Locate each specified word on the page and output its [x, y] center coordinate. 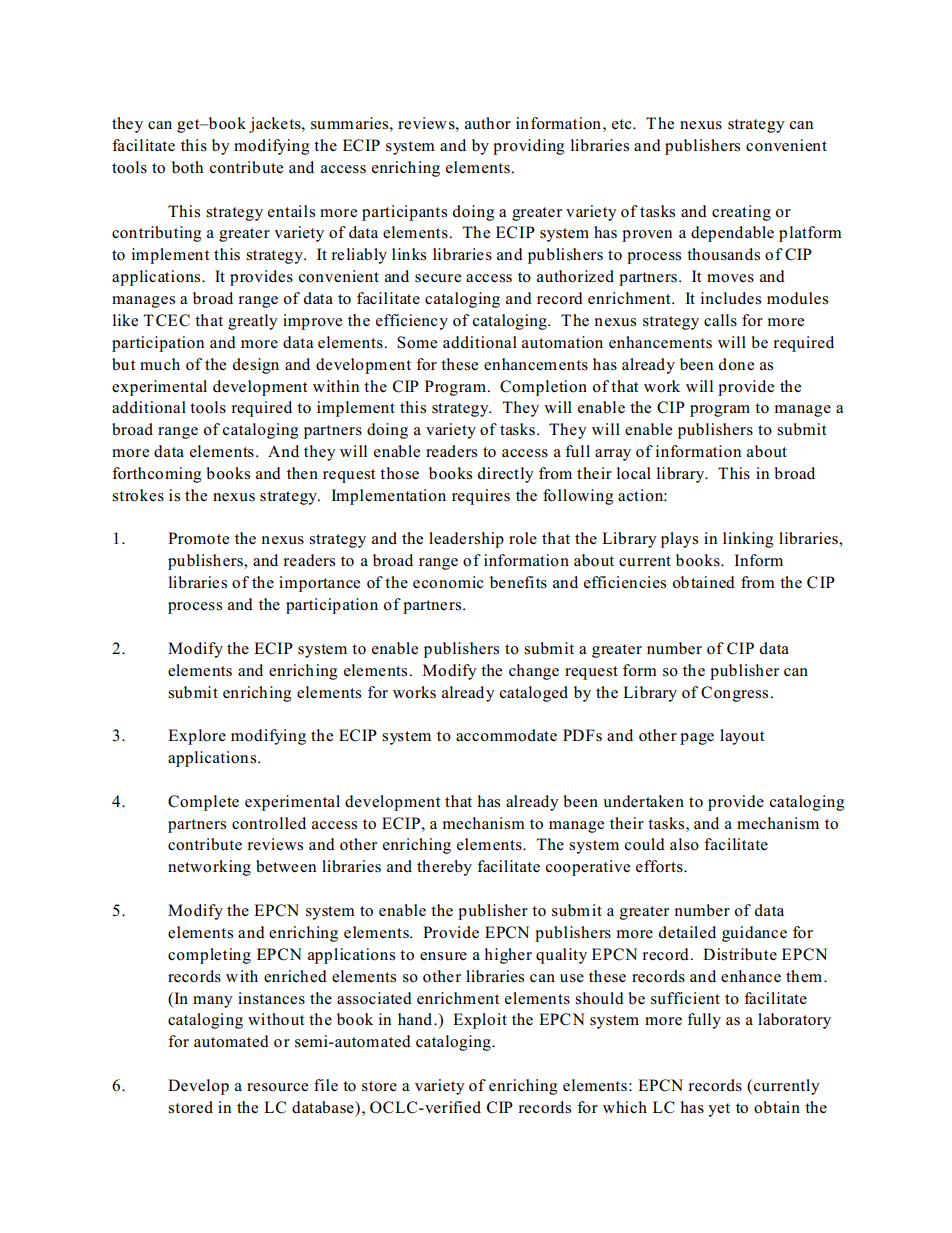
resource [277, 1087]
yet [719, 1110]
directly [505, 475]
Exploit [480, 1021]
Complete [203, 803]
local [634, 473]
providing [528, 147]
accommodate [506, 735]
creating [741, 213]
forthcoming [156, 475]
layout [742, 737]
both [187, 167]
